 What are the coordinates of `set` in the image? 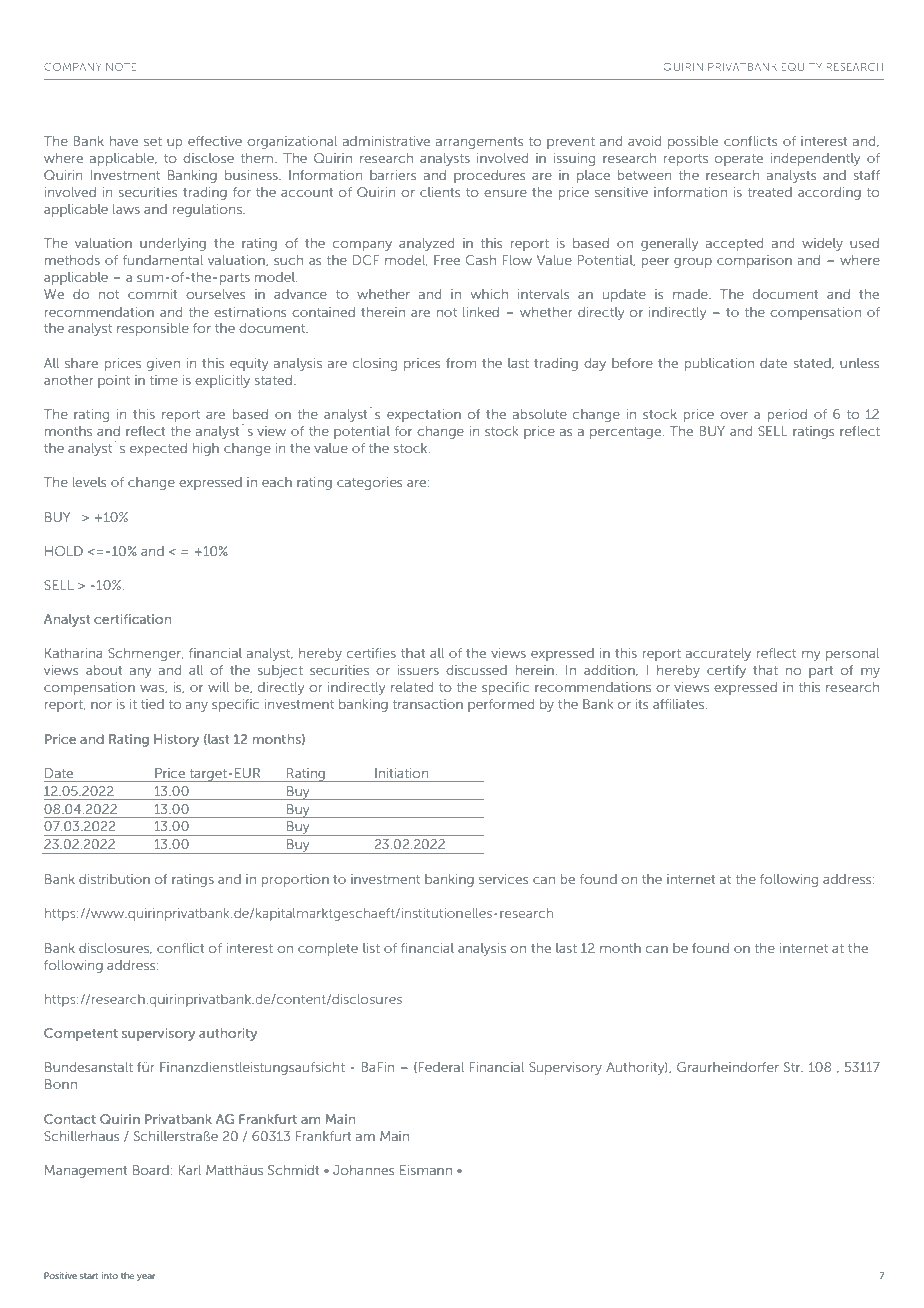 It's located at (153, 141).
